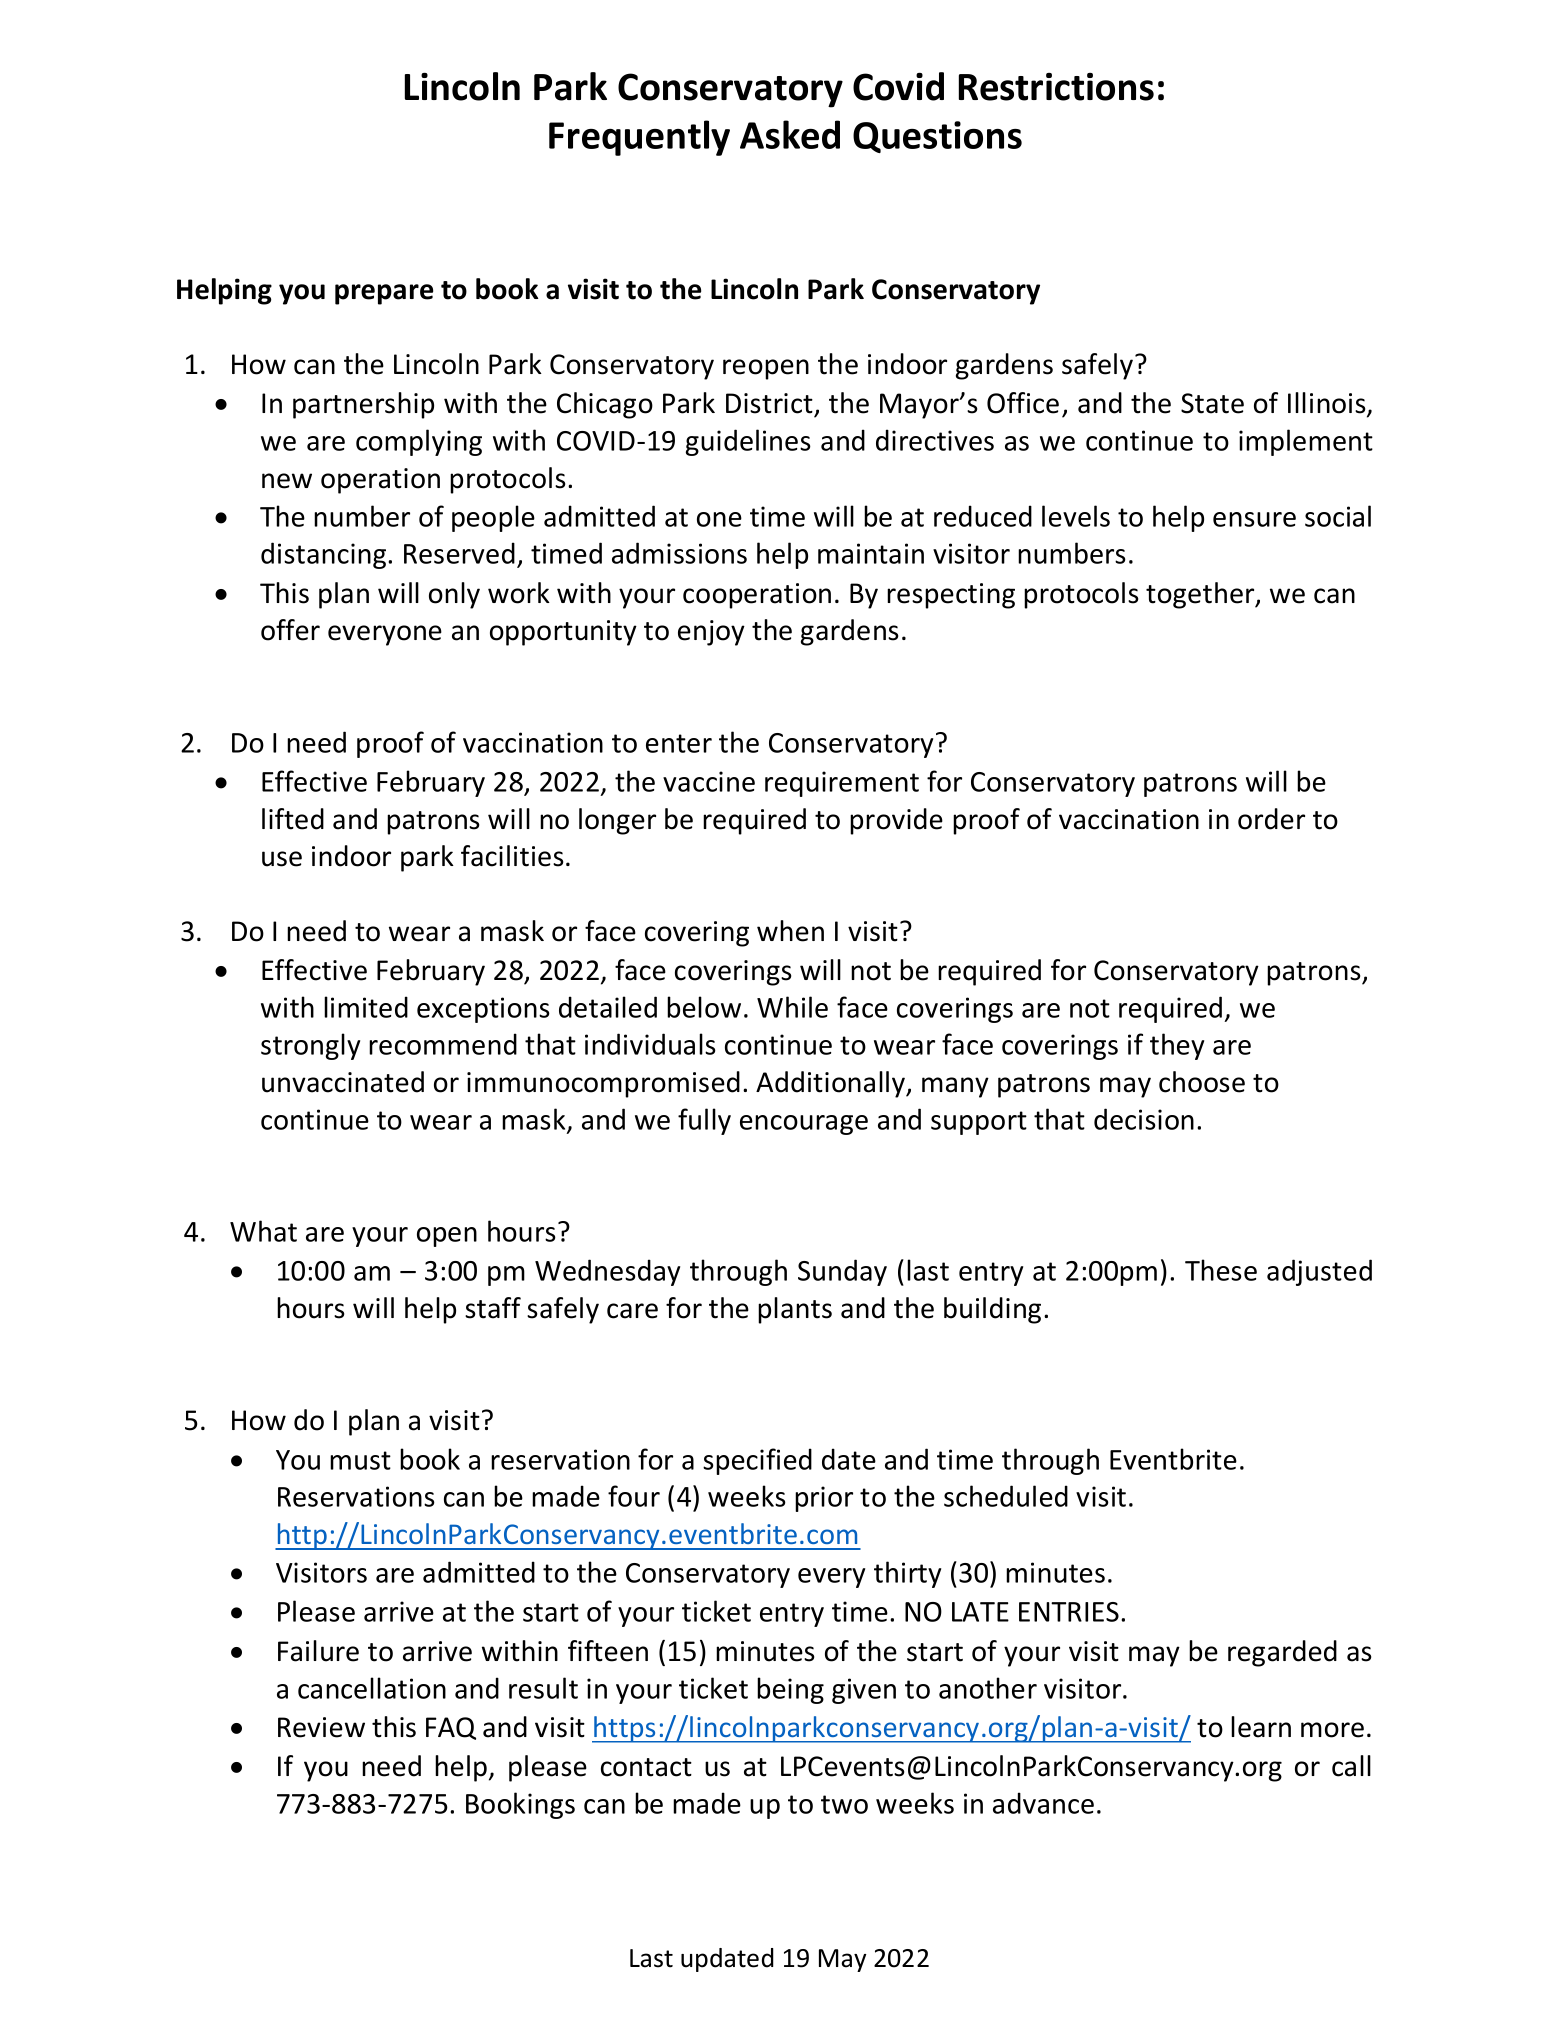  I want to click on ensure, so click(1254, 519).
